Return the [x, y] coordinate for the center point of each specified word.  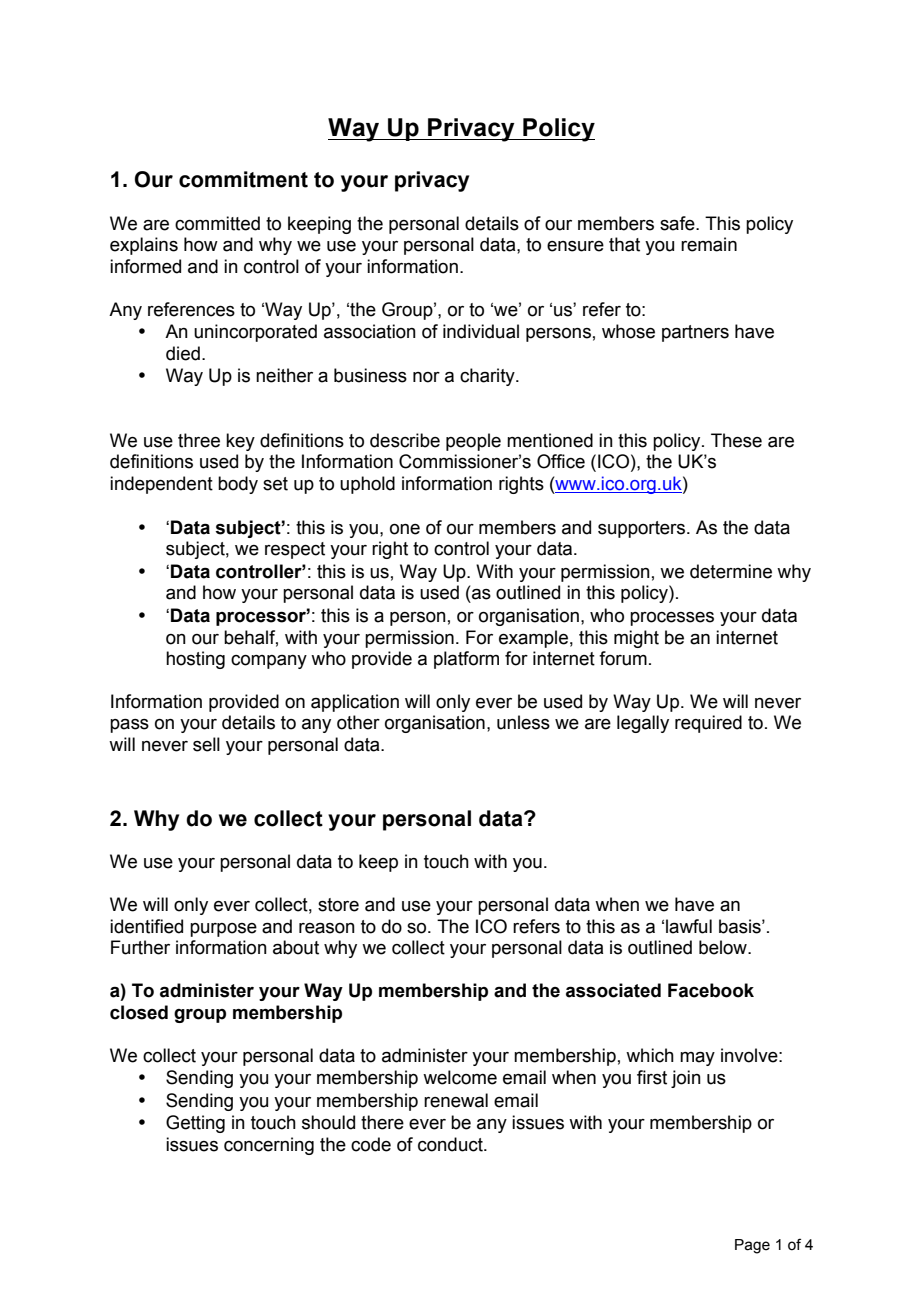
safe [678, 223]
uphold [367, 485]
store [338, 905]
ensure [575, 246]
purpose [223, 930]
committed [217, 223]
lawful [689, 926]
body [238, 485]
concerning [269, 1146]
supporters [643, 529]
